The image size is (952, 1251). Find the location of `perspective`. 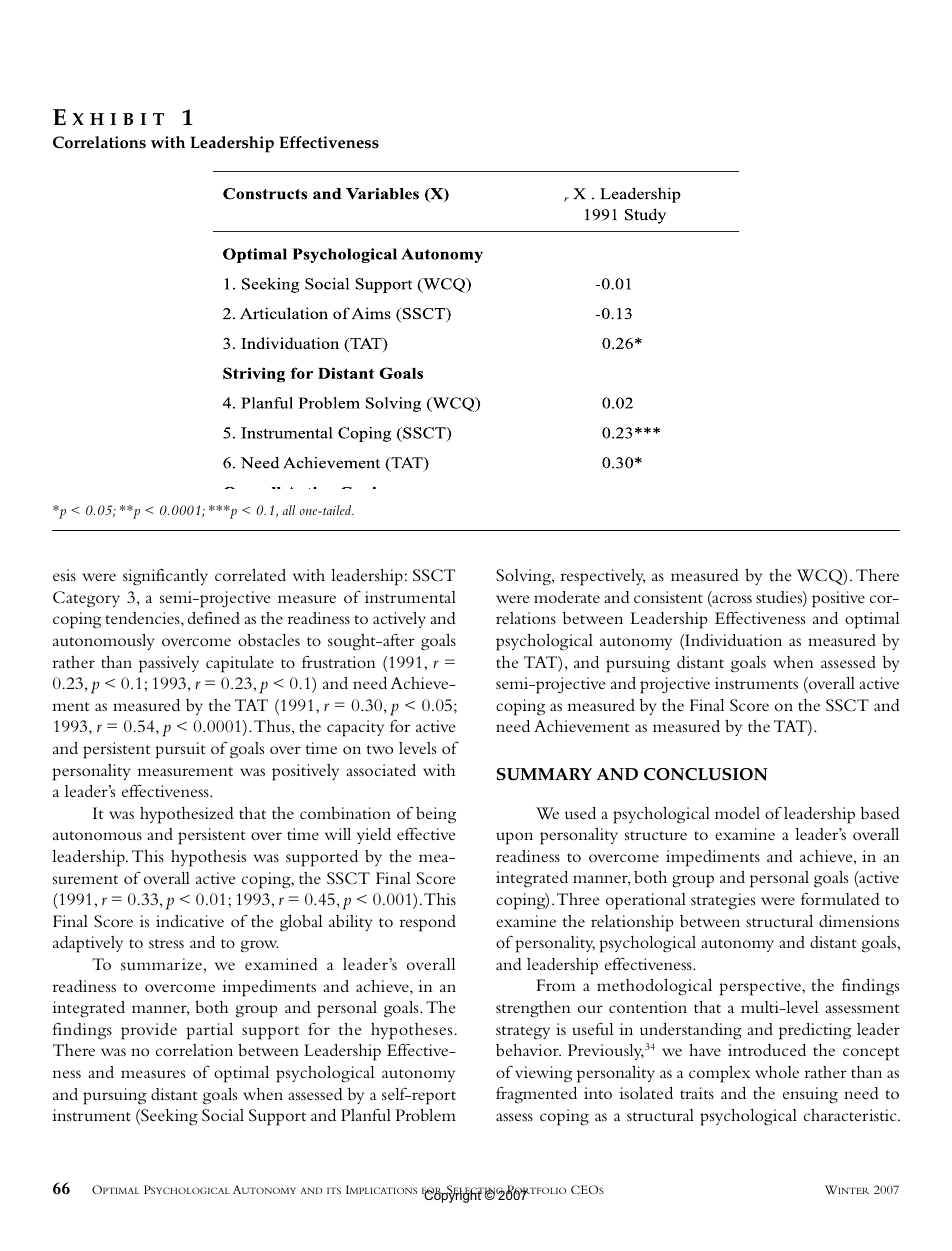

perspective is located at coordinates (761, 987).
